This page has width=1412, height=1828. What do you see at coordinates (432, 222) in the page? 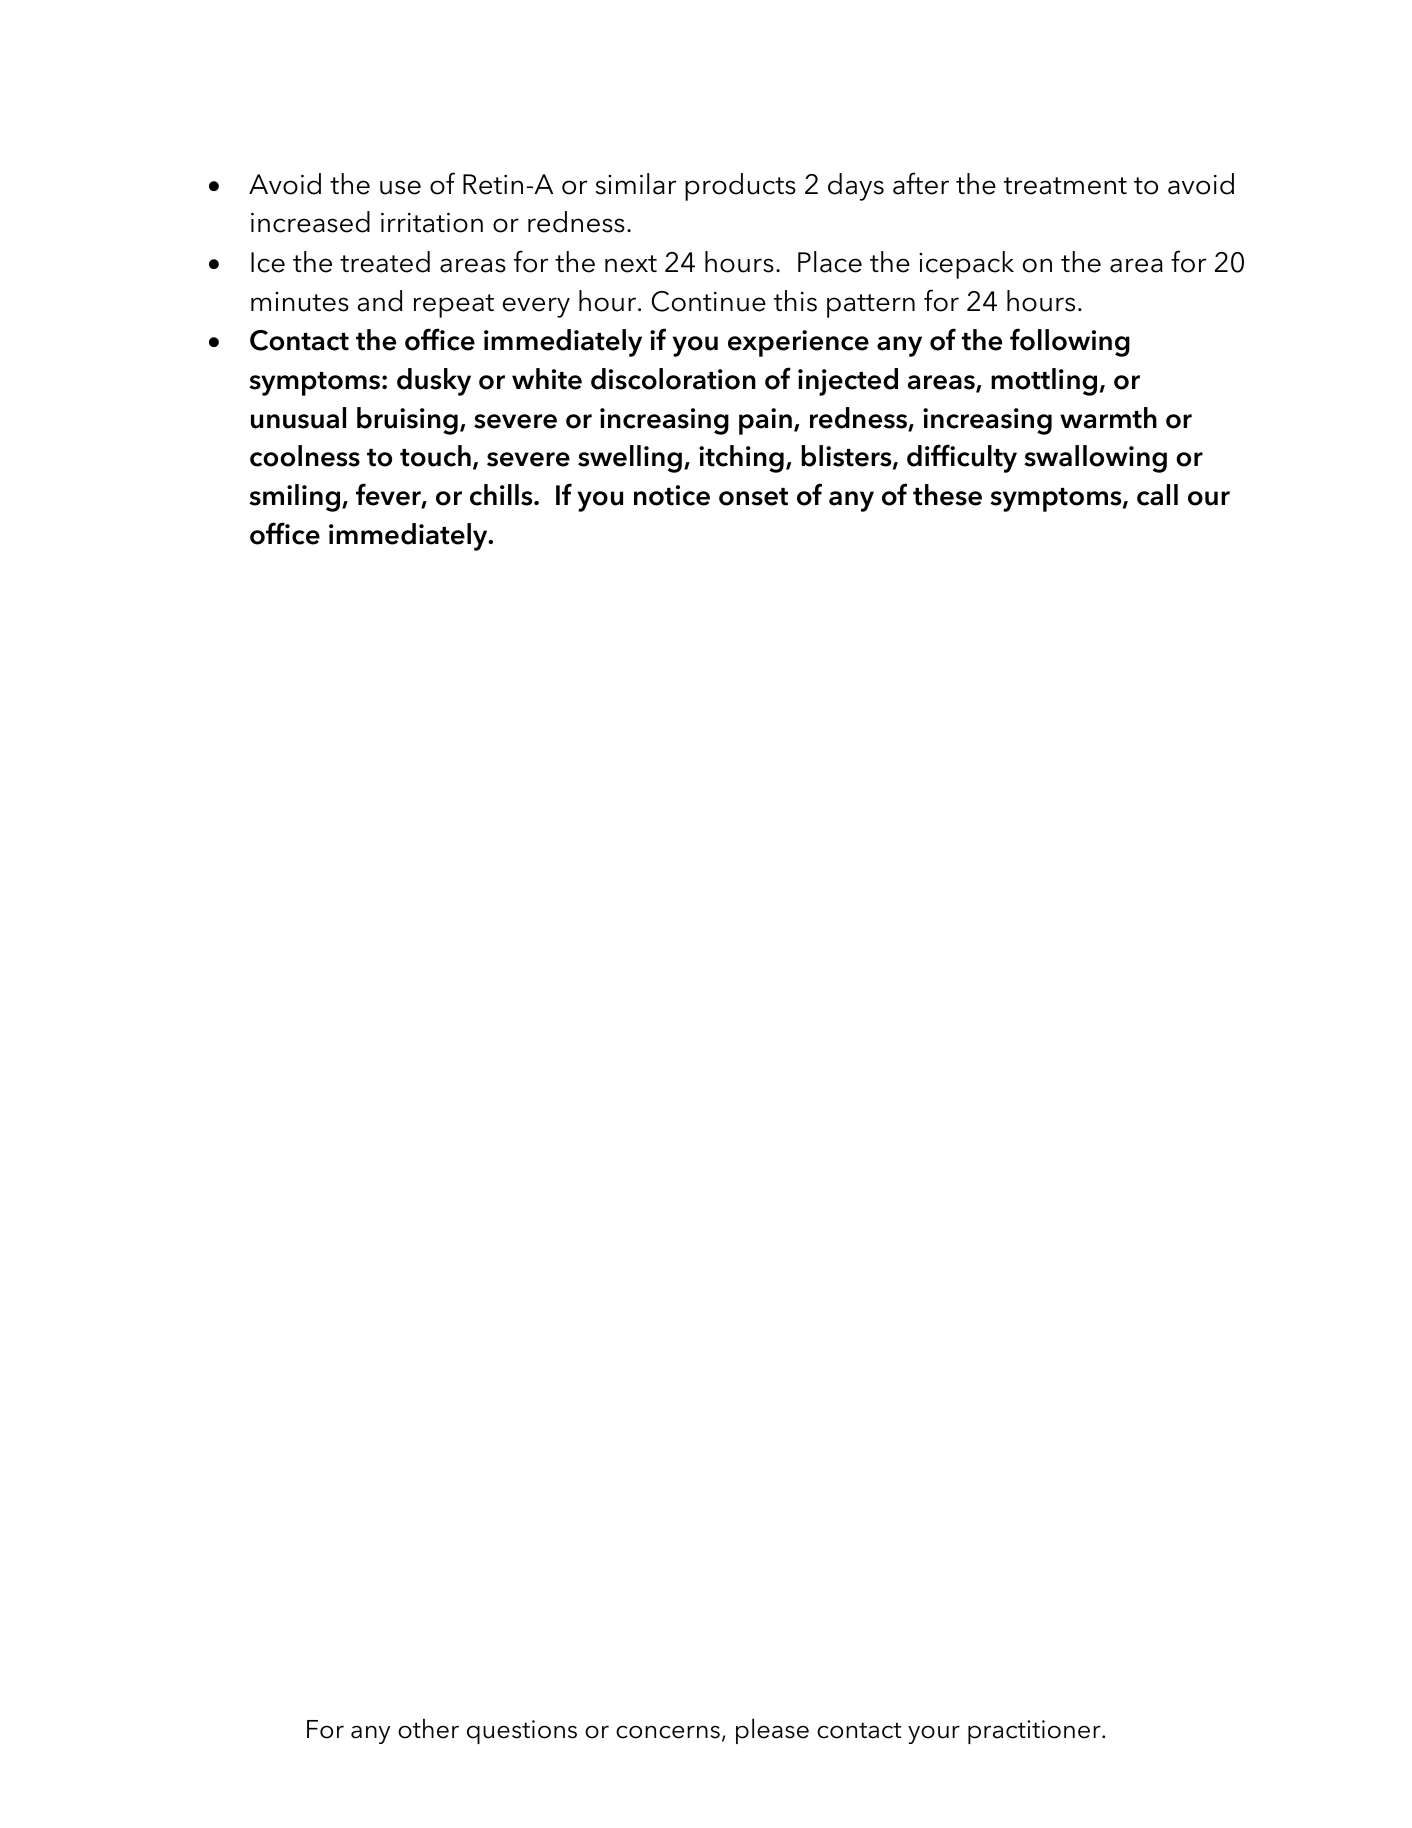
I see `irritation` at bounding box center [432, 222].
